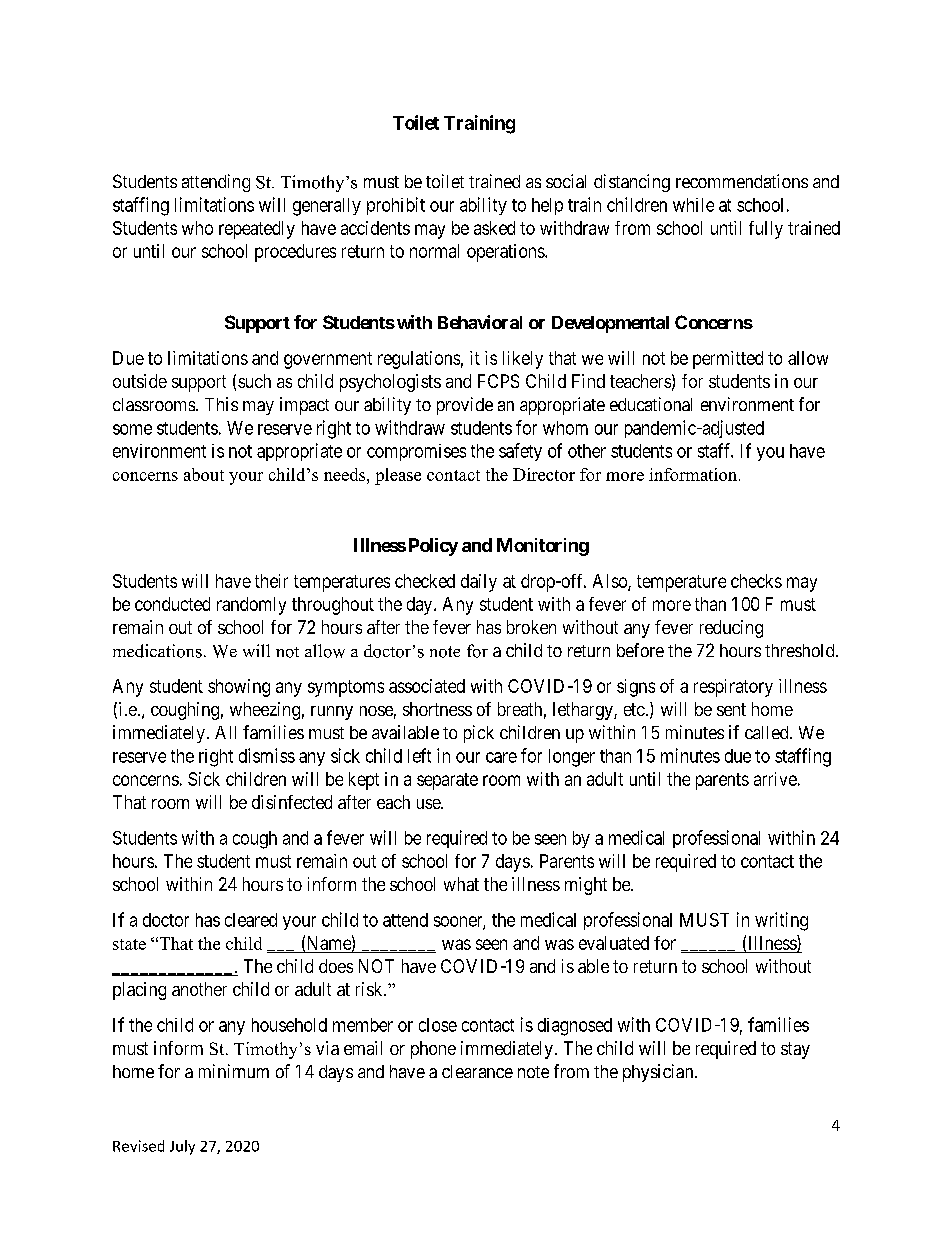 This document has width=952, height=1233. Describe the element at coordinates (693, 205) in the document. I see `while` at that location.
